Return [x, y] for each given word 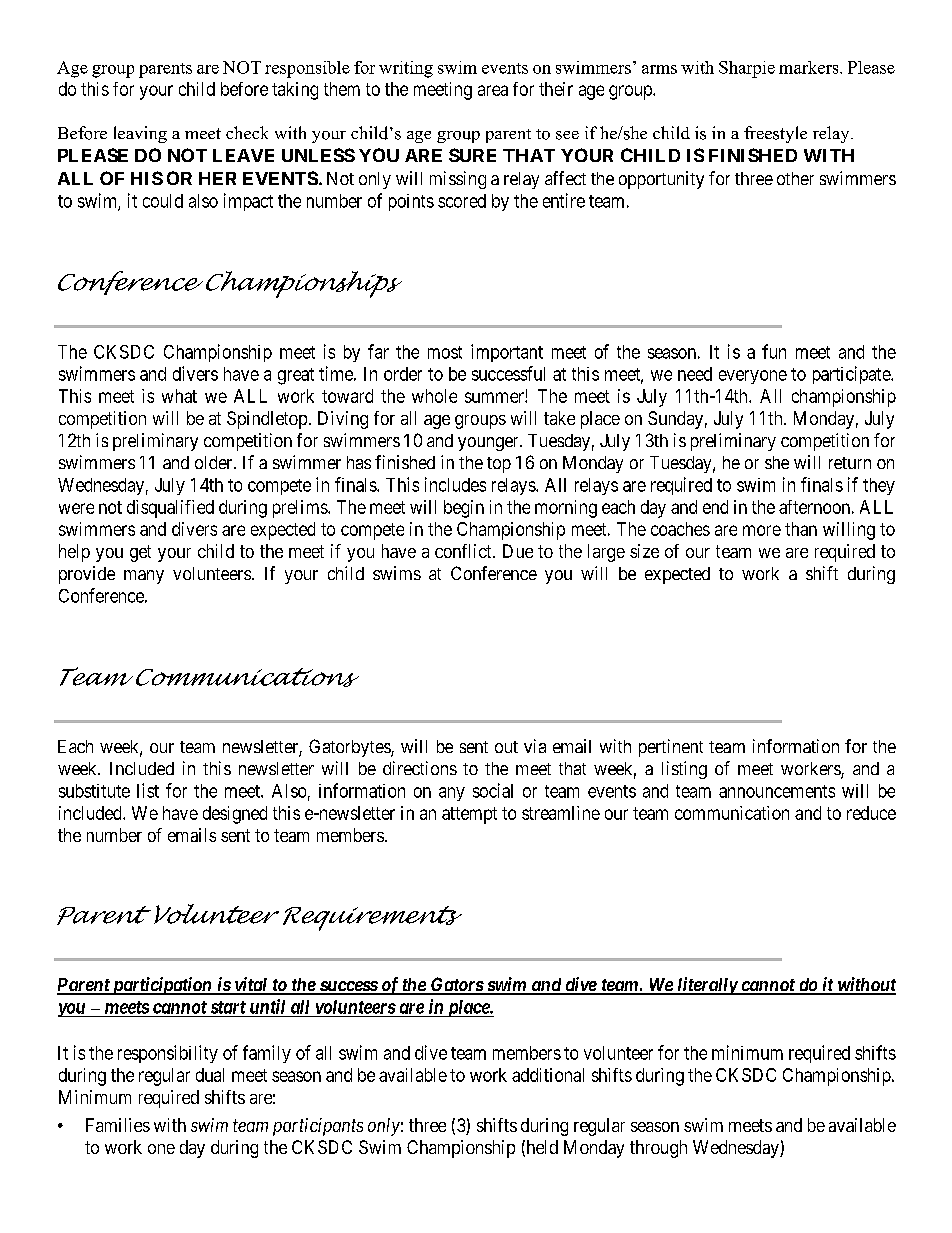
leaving [140, 134]
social [493, 790]
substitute [94, 791]
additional [548, 1075]
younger [489, 444]
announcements [777, 791]
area [493, 90]
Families [118, 1125]
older [215, 462]
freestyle [775, 134]
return [850, 463]
